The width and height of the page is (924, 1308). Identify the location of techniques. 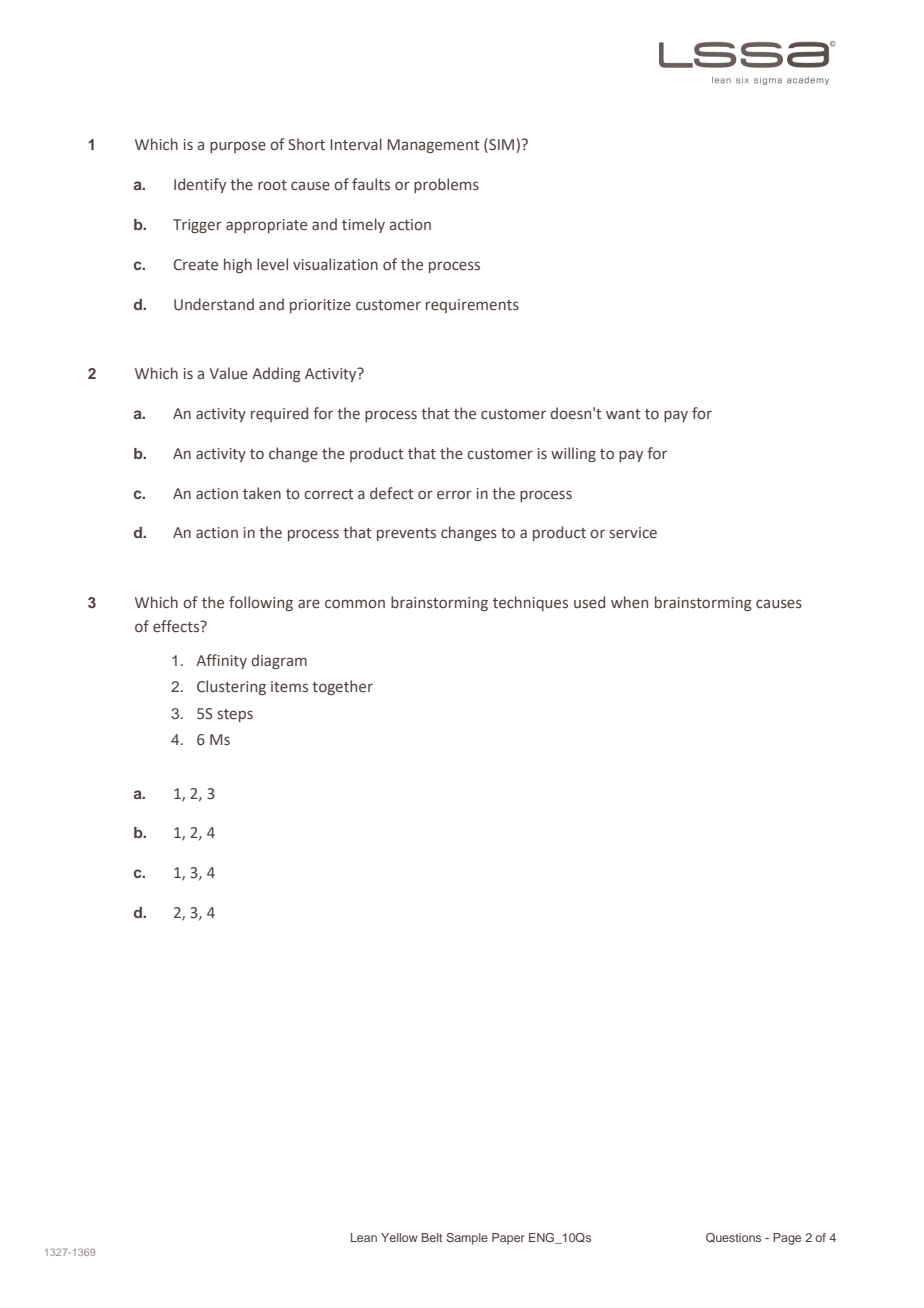
(530, 603).
